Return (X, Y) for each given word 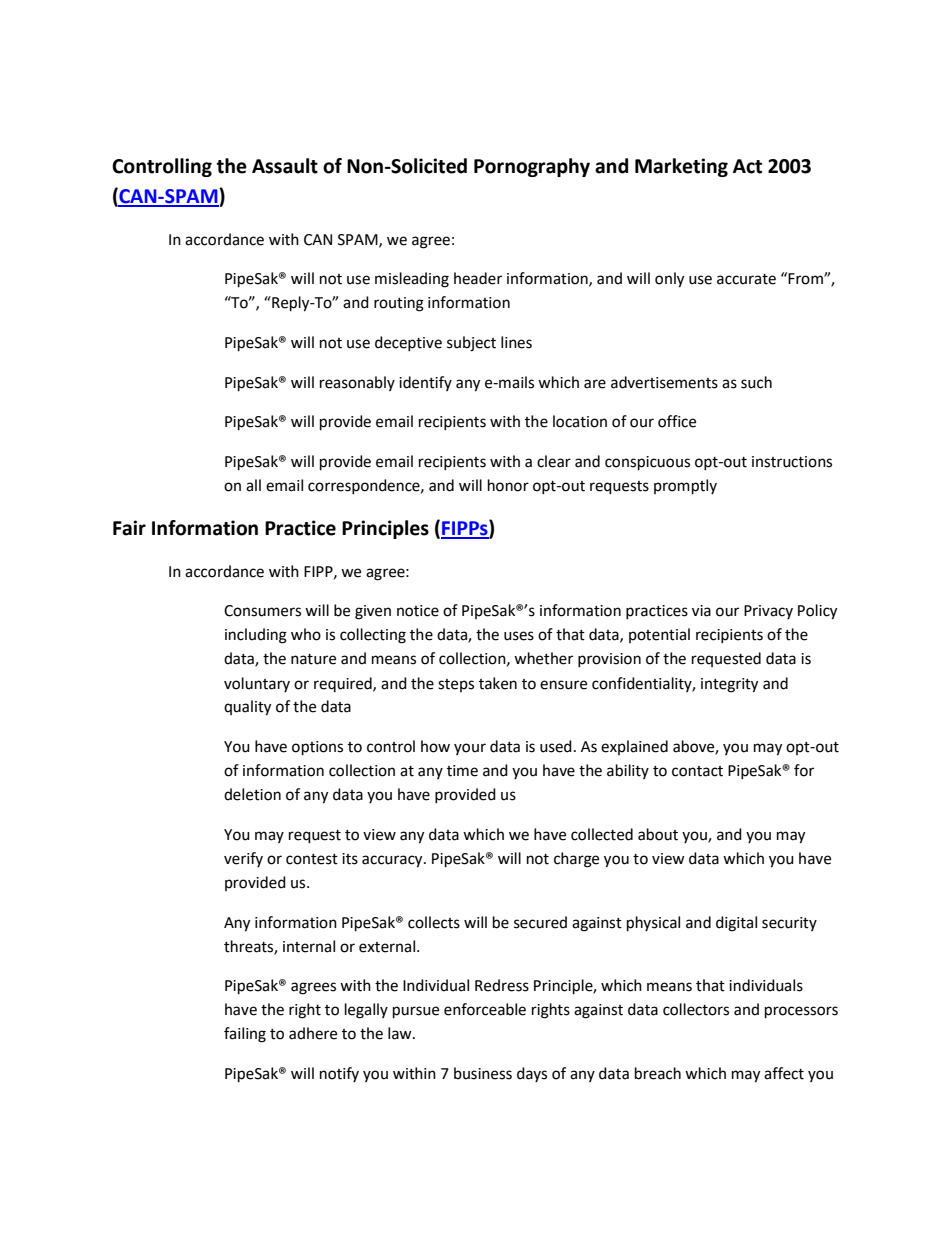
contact (697, 771)
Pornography (532, 167)
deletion (252, 794)
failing (245, 1035)
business (483, 1073)
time (462, 771)
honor (508, 485)
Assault (285, 166)
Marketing (681, 167)
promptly (685, 487)
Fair (129, 528)
